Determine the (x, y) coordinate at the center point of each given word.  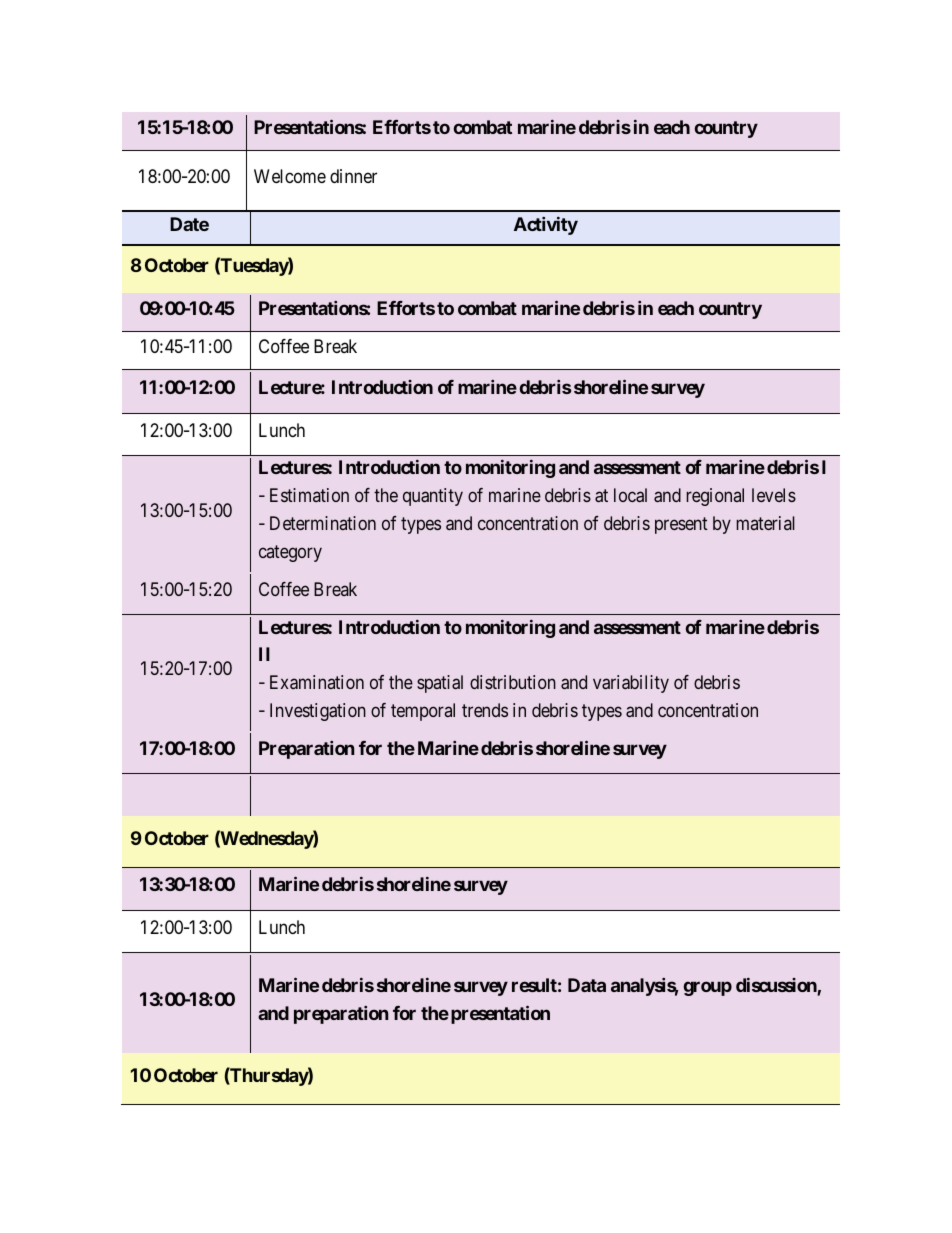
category (290, 554)
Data (587, 985)
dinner (353, 176)
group (708, 988)
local (630, 495)
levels (774, 495)
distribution (513, 682)
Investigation (318, 712)
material (765, 523)
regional (715, 497)
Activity (546, 225)
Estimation (309, 495)
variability (631, 684)
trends (485, 710)
